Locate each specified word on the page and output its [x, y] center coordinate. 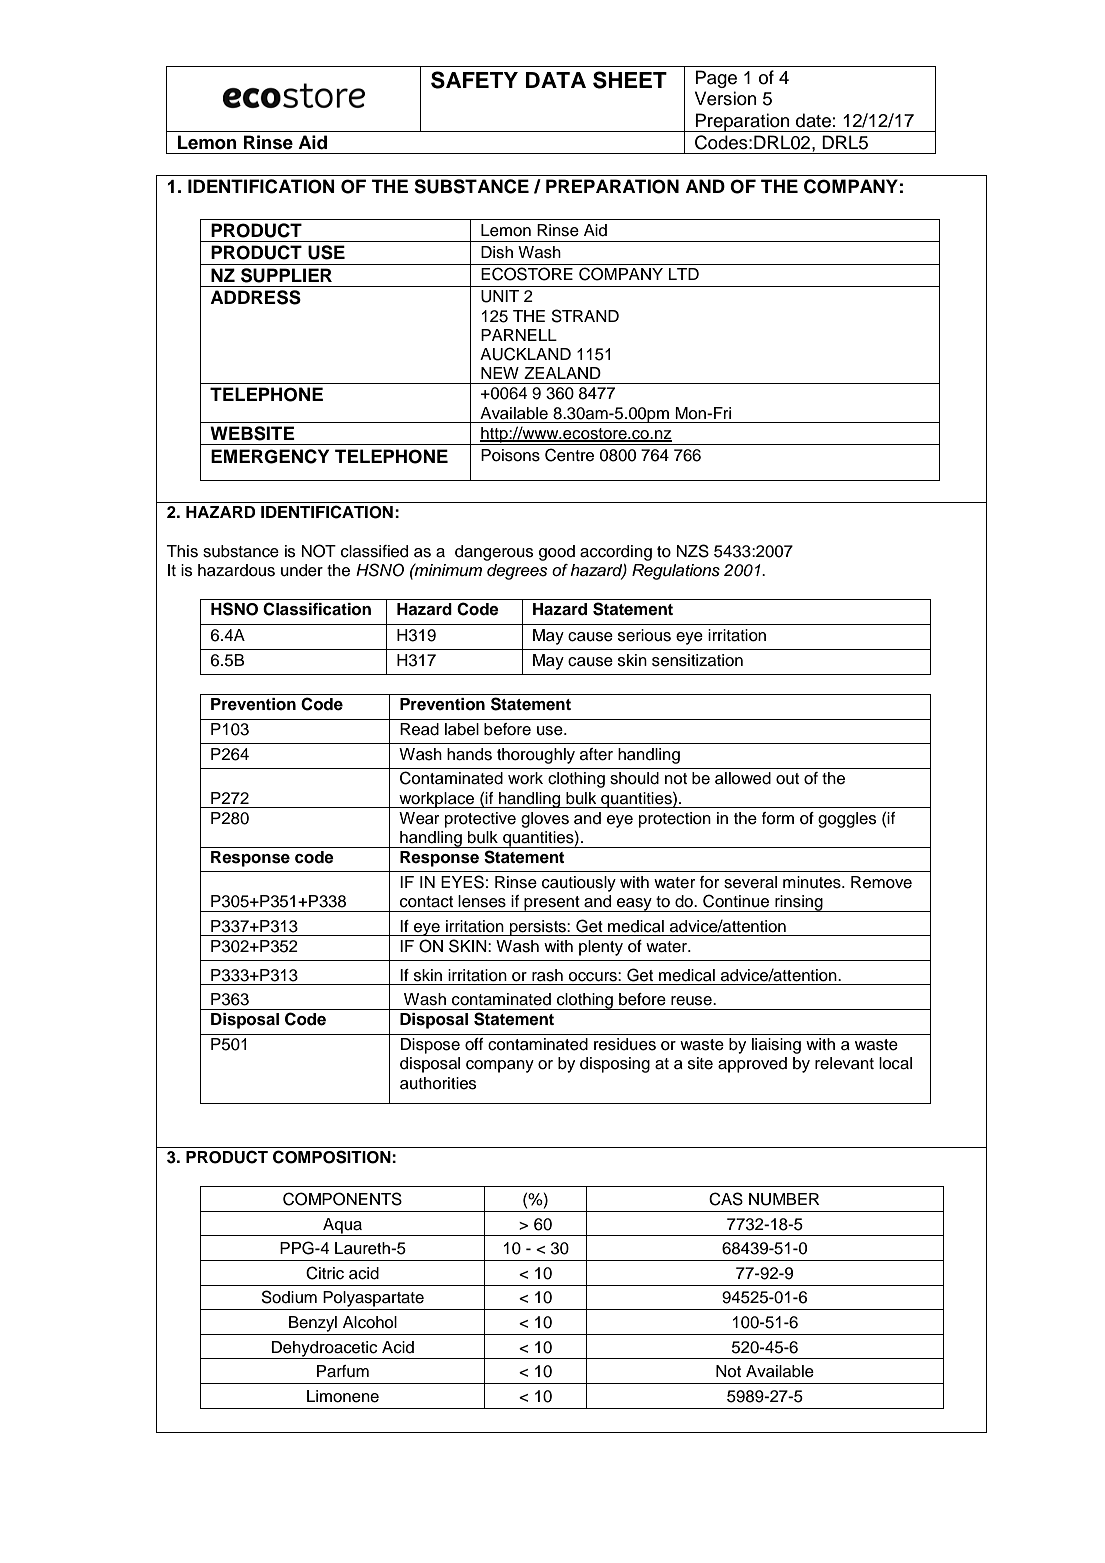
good [557, 553]
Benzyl [313, 1324]
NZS [693, 551]
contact [426, 902]
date [813, 120]
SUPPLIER [286, 275]
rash [547, 975]
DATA [556, 80]
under [302, 570]
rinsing [799, 903]
